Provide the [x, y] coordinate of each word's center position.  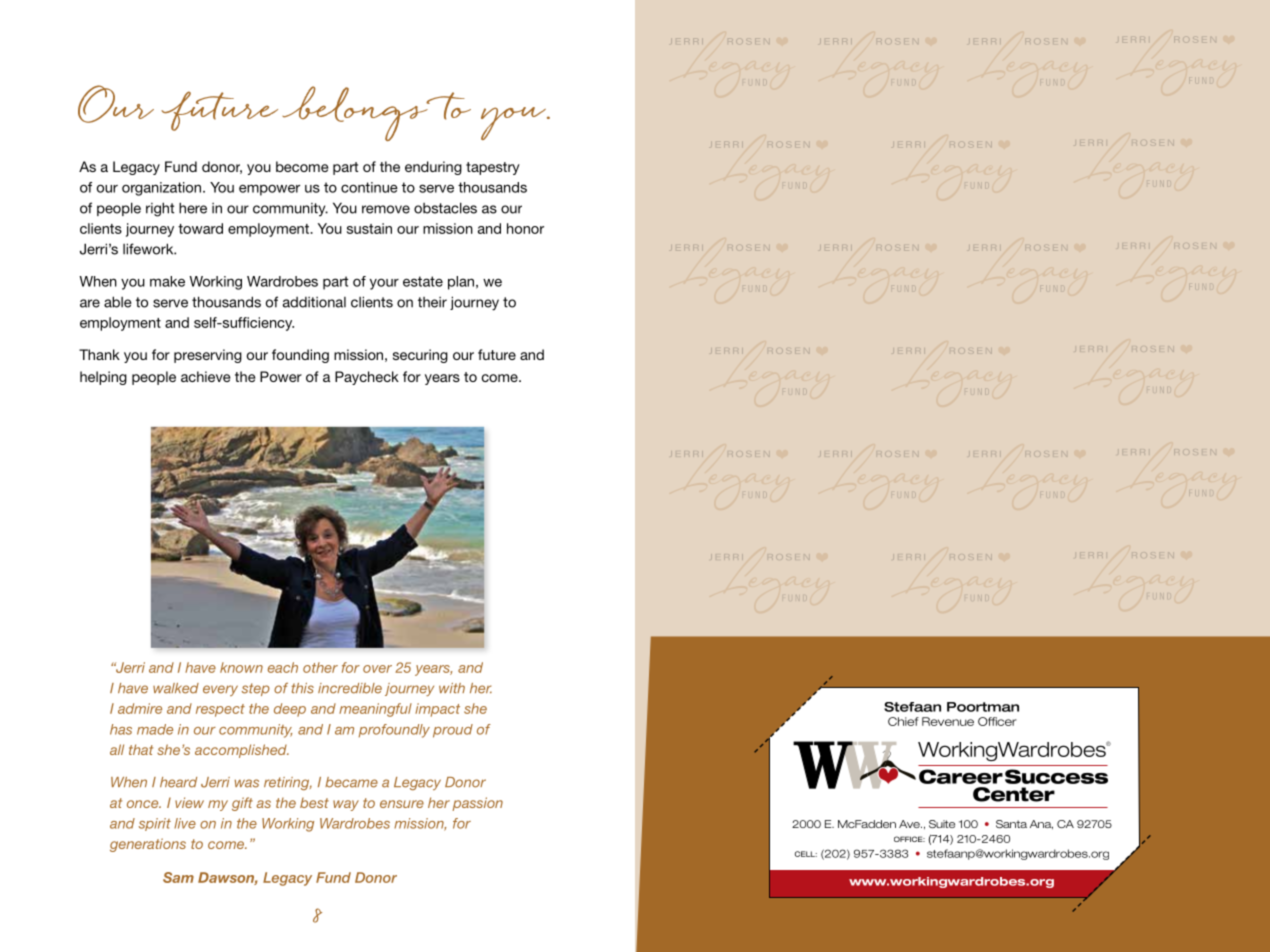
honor [525, 228]
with [452, 688]
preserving [208, 356]
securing [420, 356]
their [432, 302]
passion [477, 804]
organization [163, 189]
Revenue [948, 721]
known [241, 667]
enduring [433, 168]
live [185, 823]
